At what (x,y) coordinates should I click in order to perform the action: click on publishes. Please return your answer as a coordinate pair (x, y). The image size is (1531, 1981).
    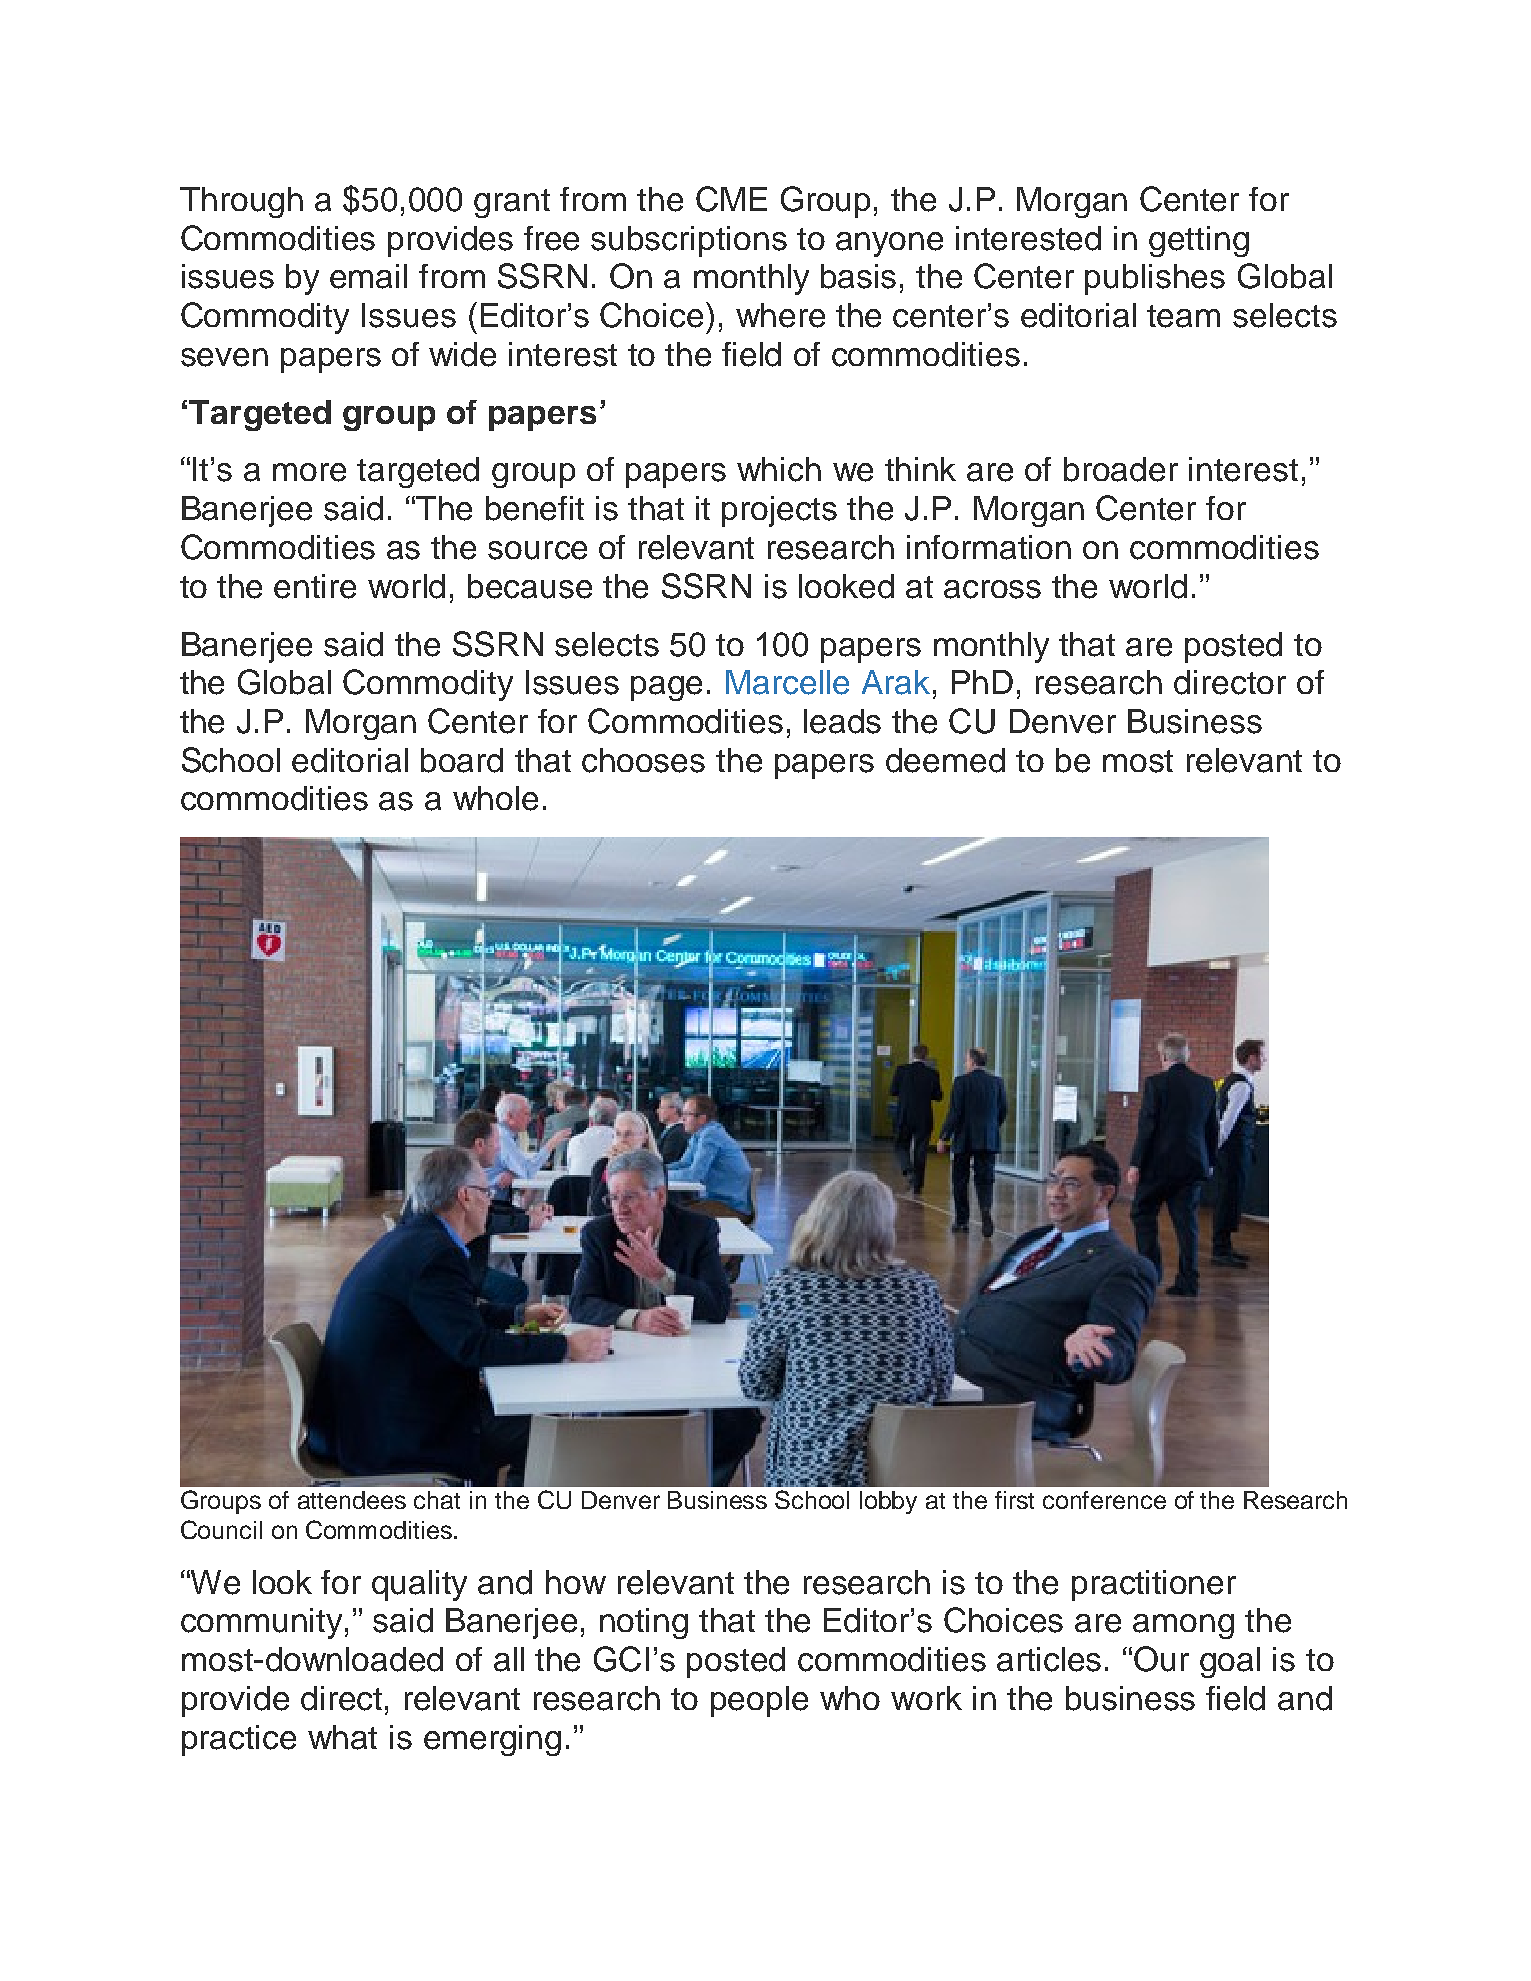
    Looking at the image, I should click on (1155, 279).
